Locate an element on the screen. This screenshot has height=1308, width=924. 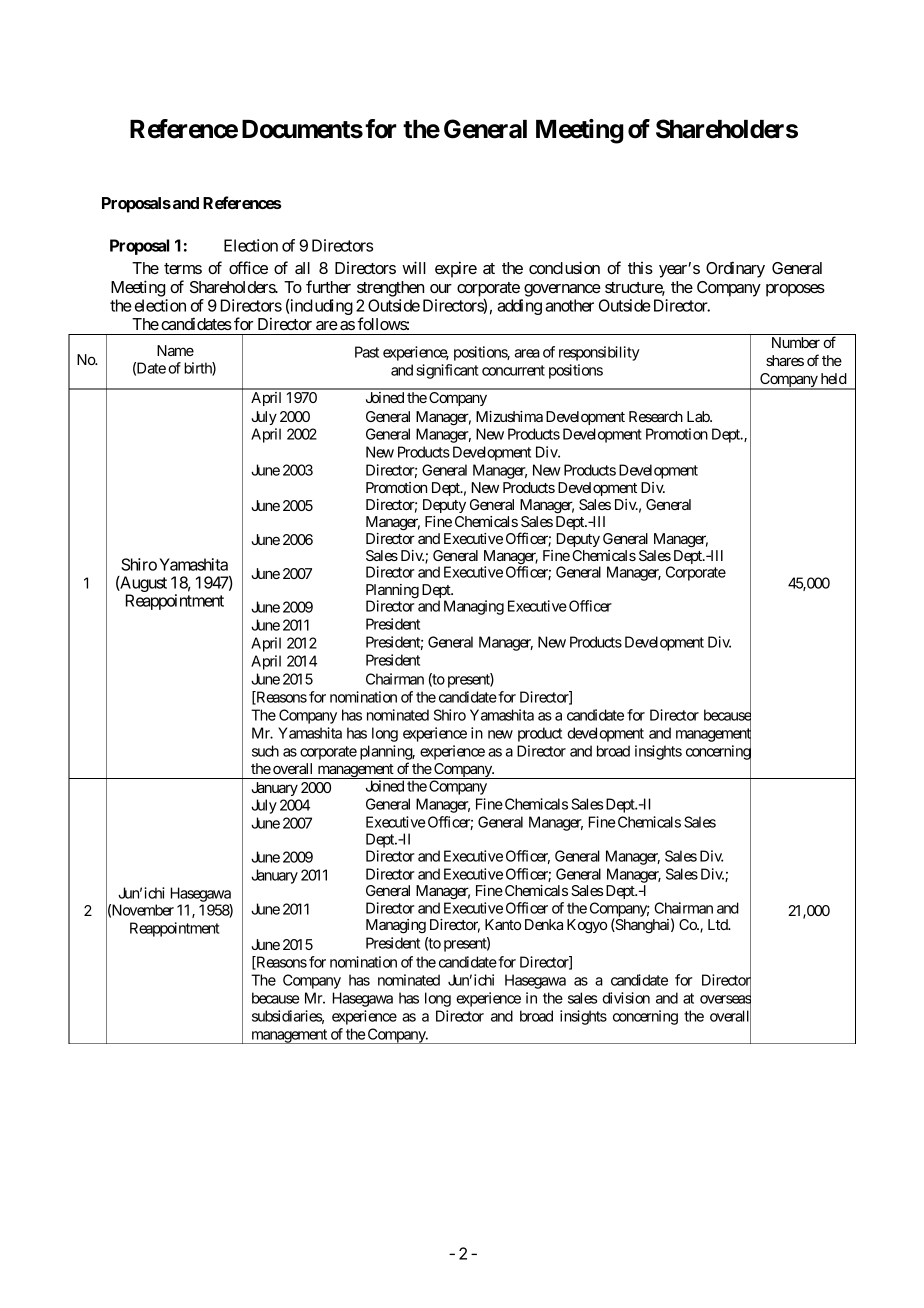
such is located at coordinates (265, 751).
